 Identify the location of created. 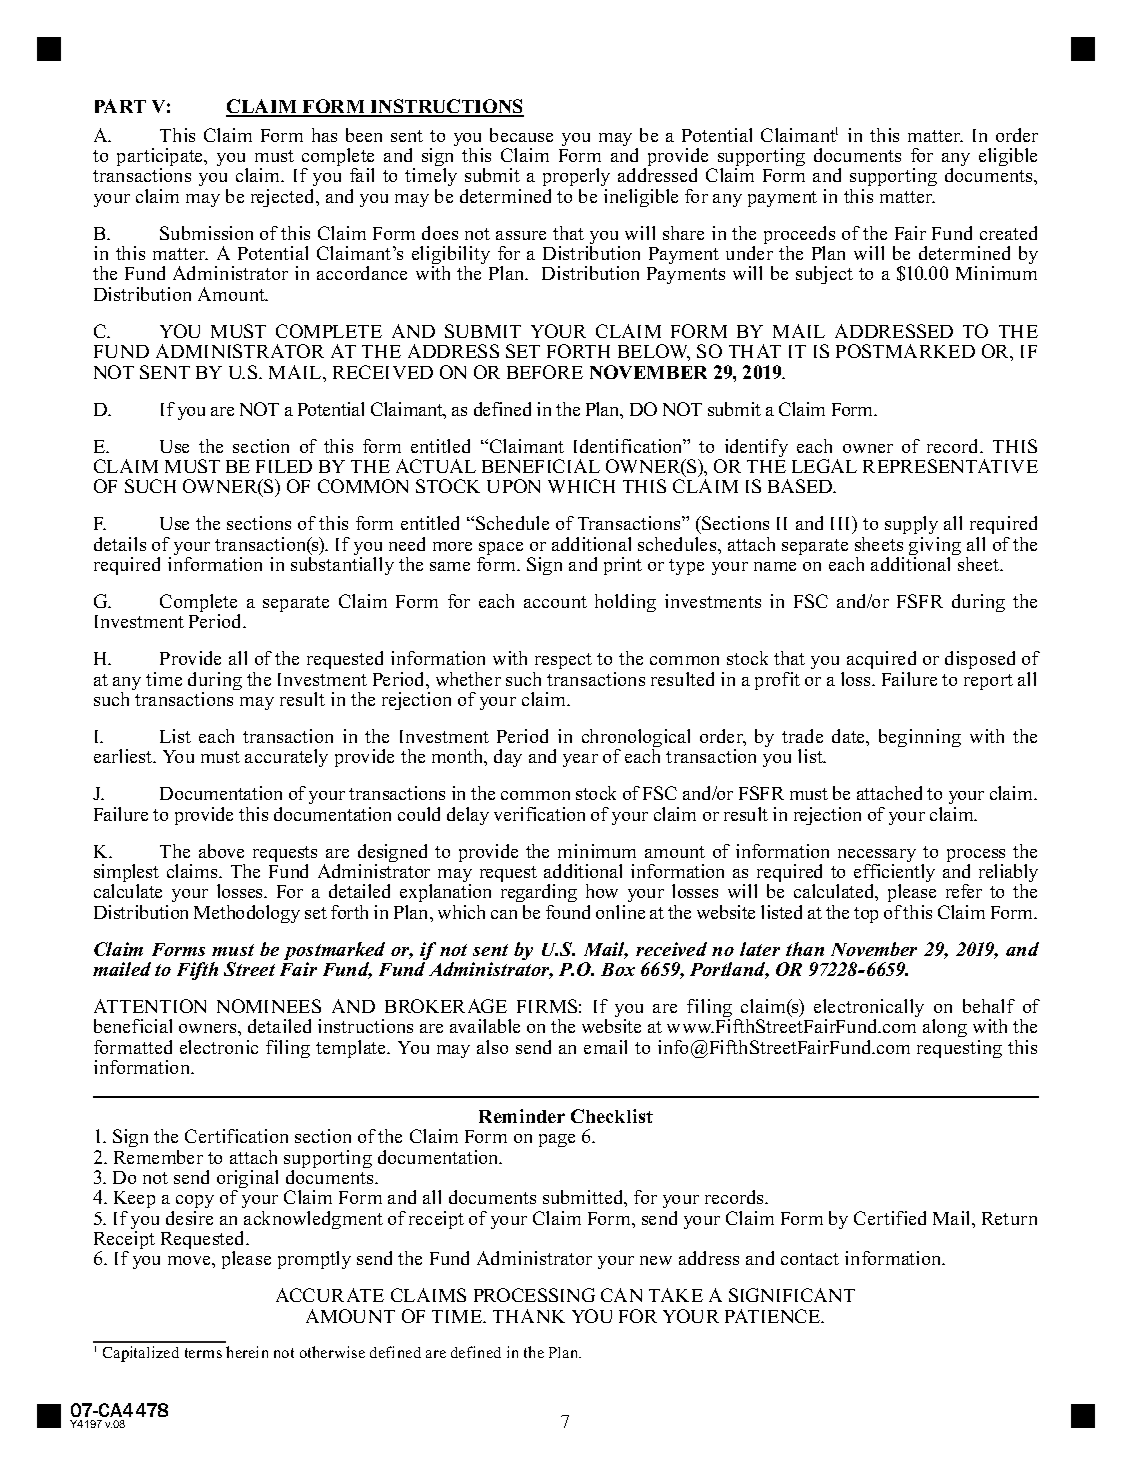
(1008, 233).
